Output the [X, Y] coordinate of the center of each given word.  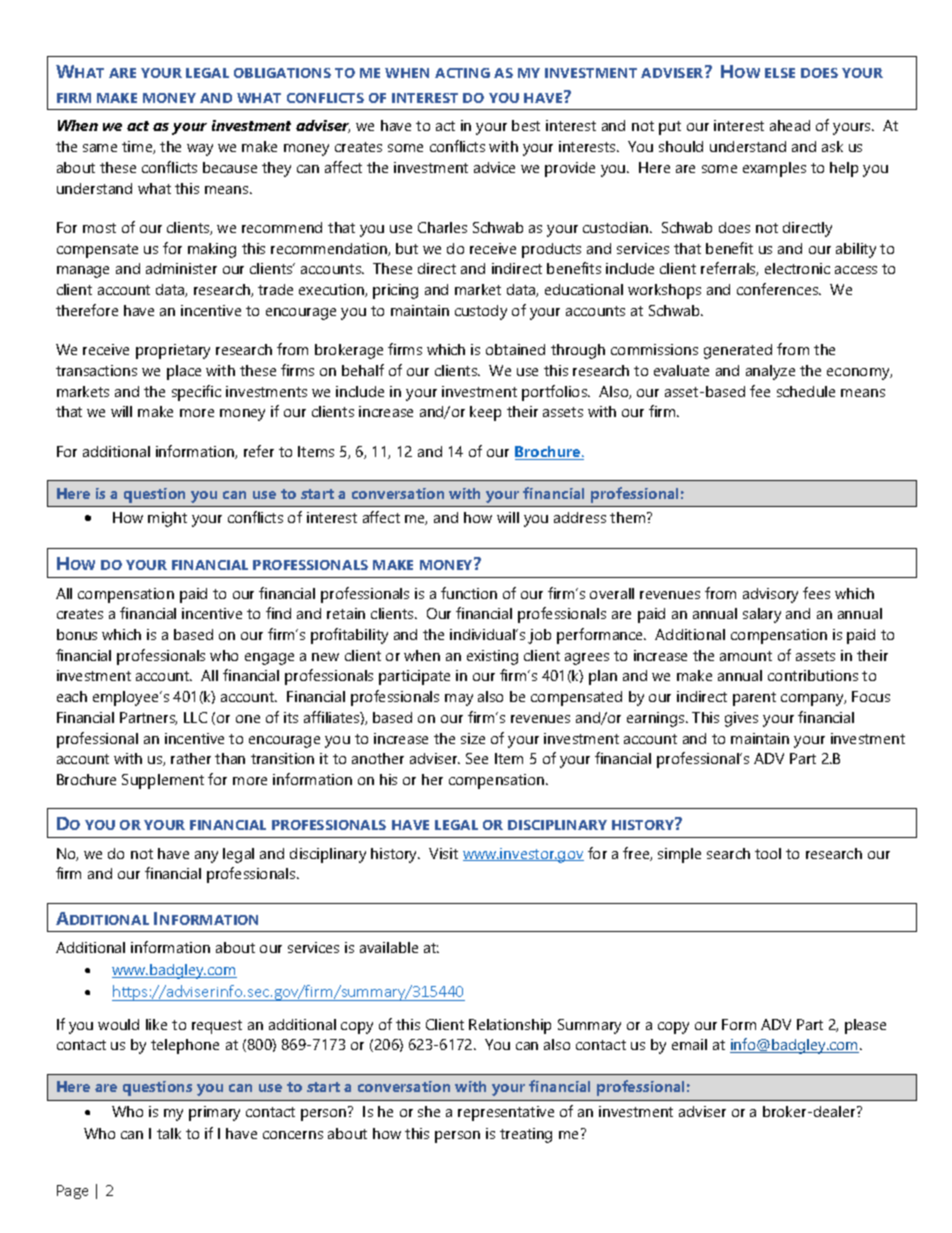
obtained [515, 349]
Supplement [163, 781]
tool [768, 853]
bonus [77, 634]
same [100, 148]
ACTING [462, 73]
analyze [770, 372]
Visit [443, 853]
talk [169, 1133]
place [184, 372]
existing [492, 657]
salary [762, 615]
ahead [790, 125]
